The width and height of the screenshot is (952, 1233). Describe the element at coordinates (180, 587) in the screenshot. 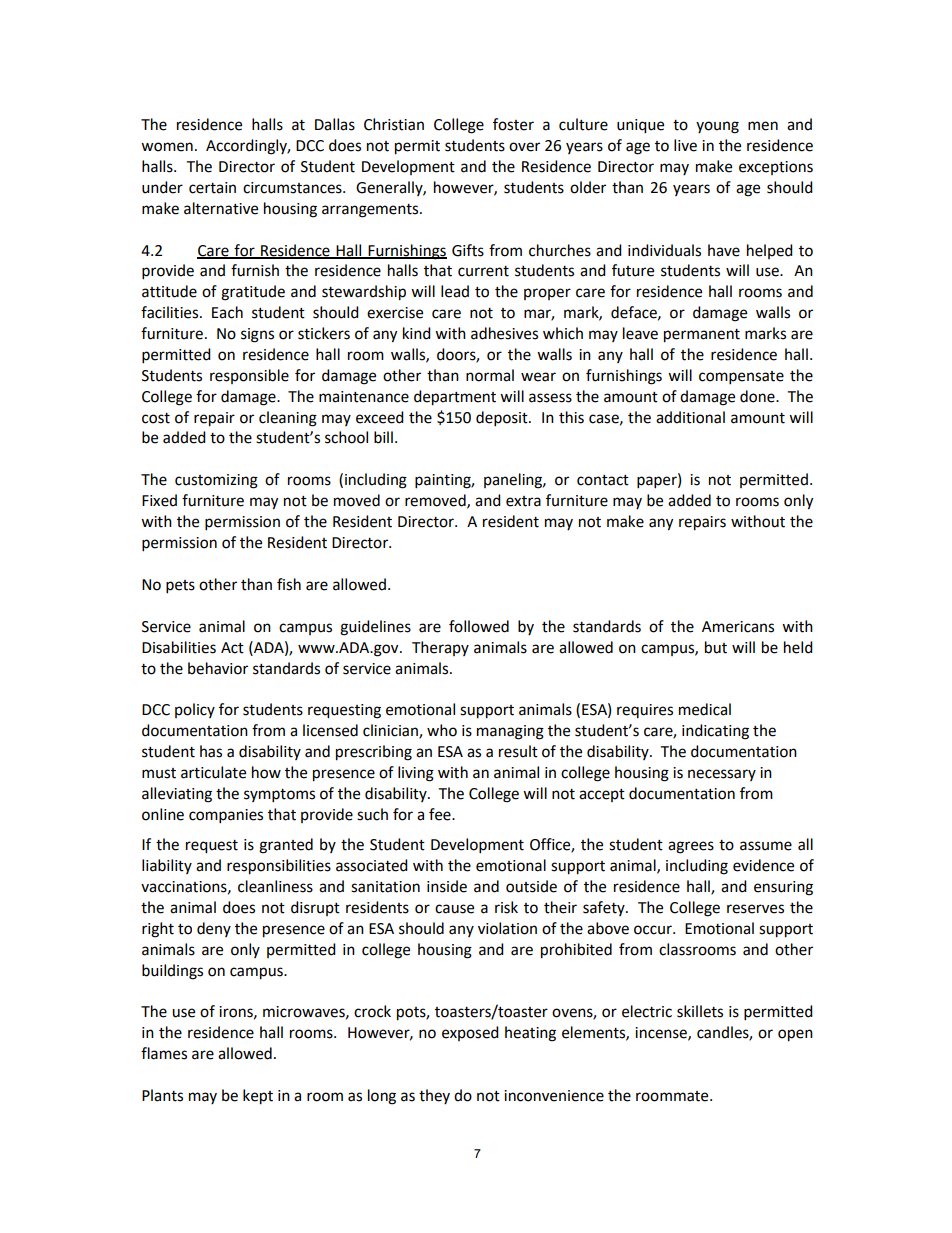

I see `pets` at that location.
